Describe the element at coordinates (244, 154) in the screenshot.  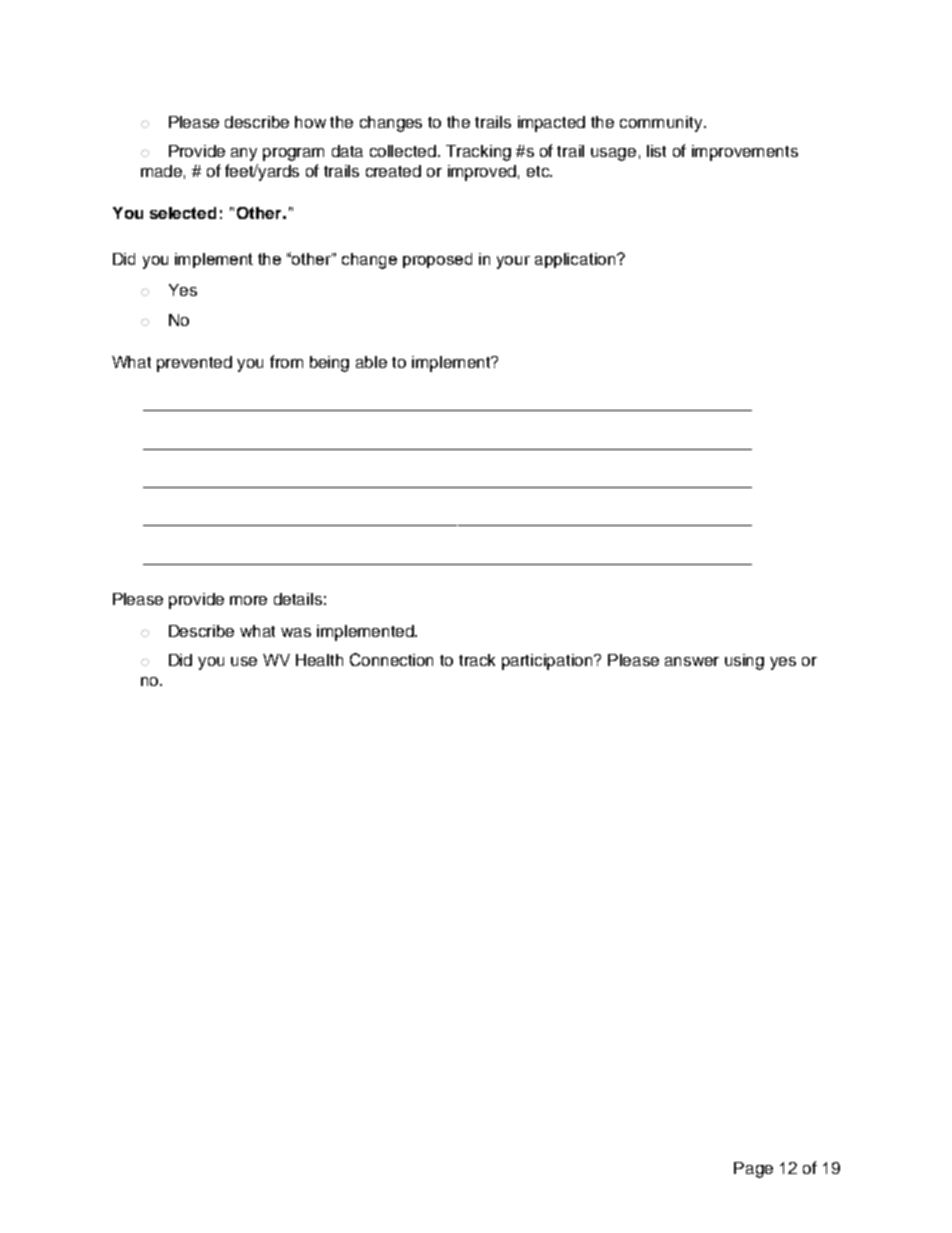
I see `any` at that location.
